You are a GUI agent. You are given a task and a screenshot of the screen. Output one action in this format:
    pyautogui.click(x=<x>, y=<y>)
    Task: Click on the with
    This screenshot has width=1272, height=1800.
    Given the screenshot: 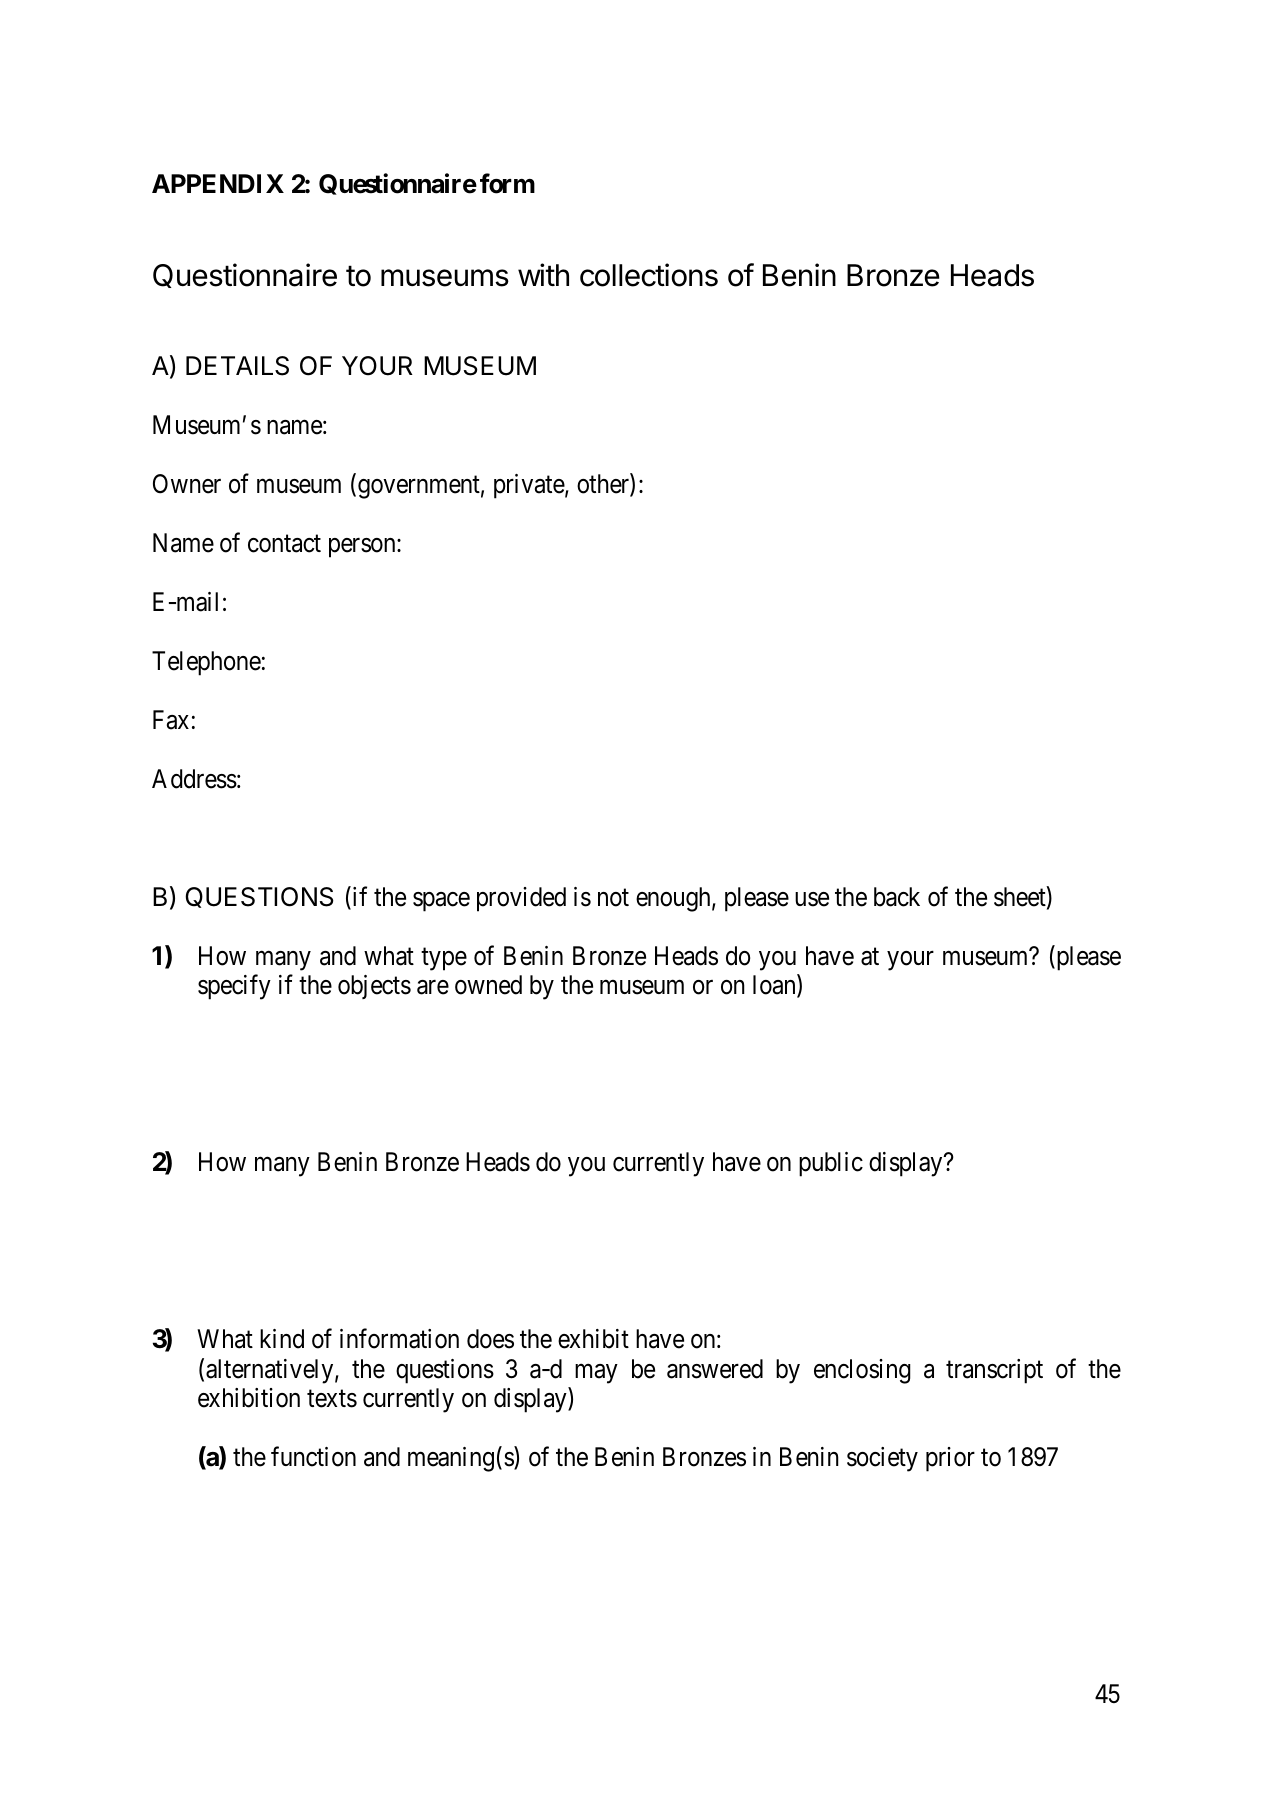 What is the action you would take?
    pyautogui.click(x=543, y=274)
